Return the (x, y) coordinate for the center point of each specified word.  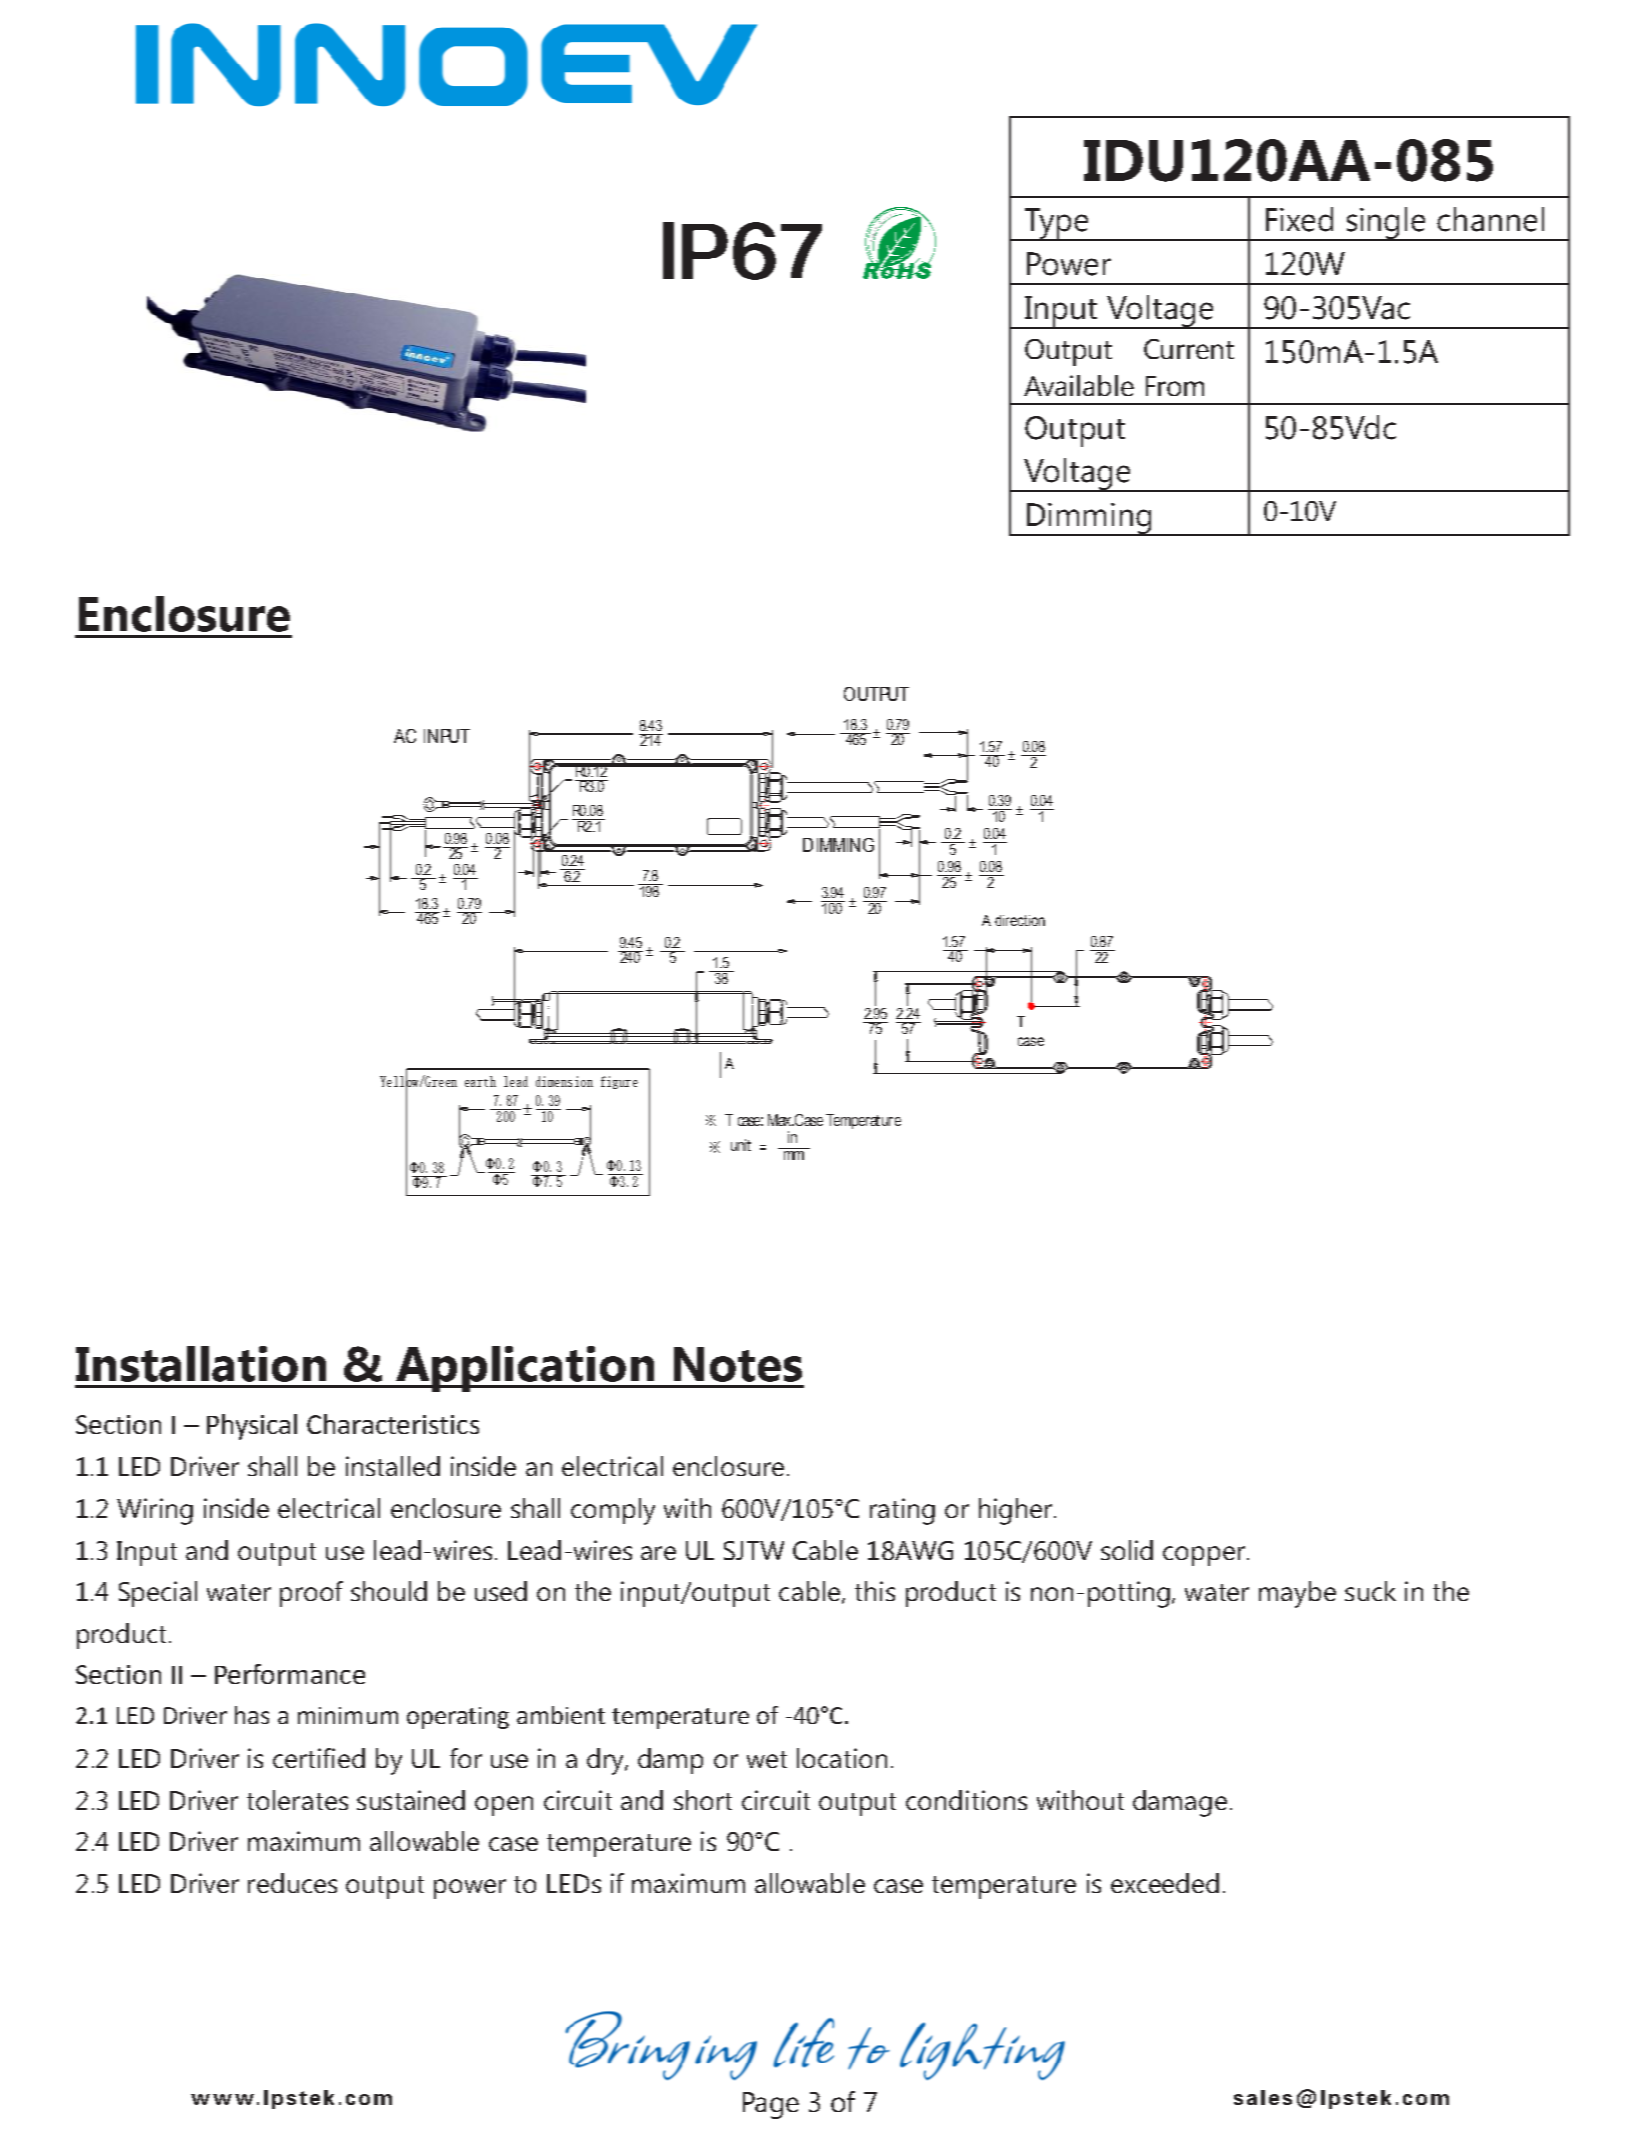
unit (741, 1145)
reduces (292, 1883)
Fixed (1299, 219)
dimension (564, 1081)
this (875, 1591)
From (1175, 386)
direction (1020, 920)
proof (311, 1594)
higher (1017, 1511)
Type (1056, 224)
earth (480, 1081)
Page (771, 2105)
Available (1079, 385)
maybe (1297, 1594)
